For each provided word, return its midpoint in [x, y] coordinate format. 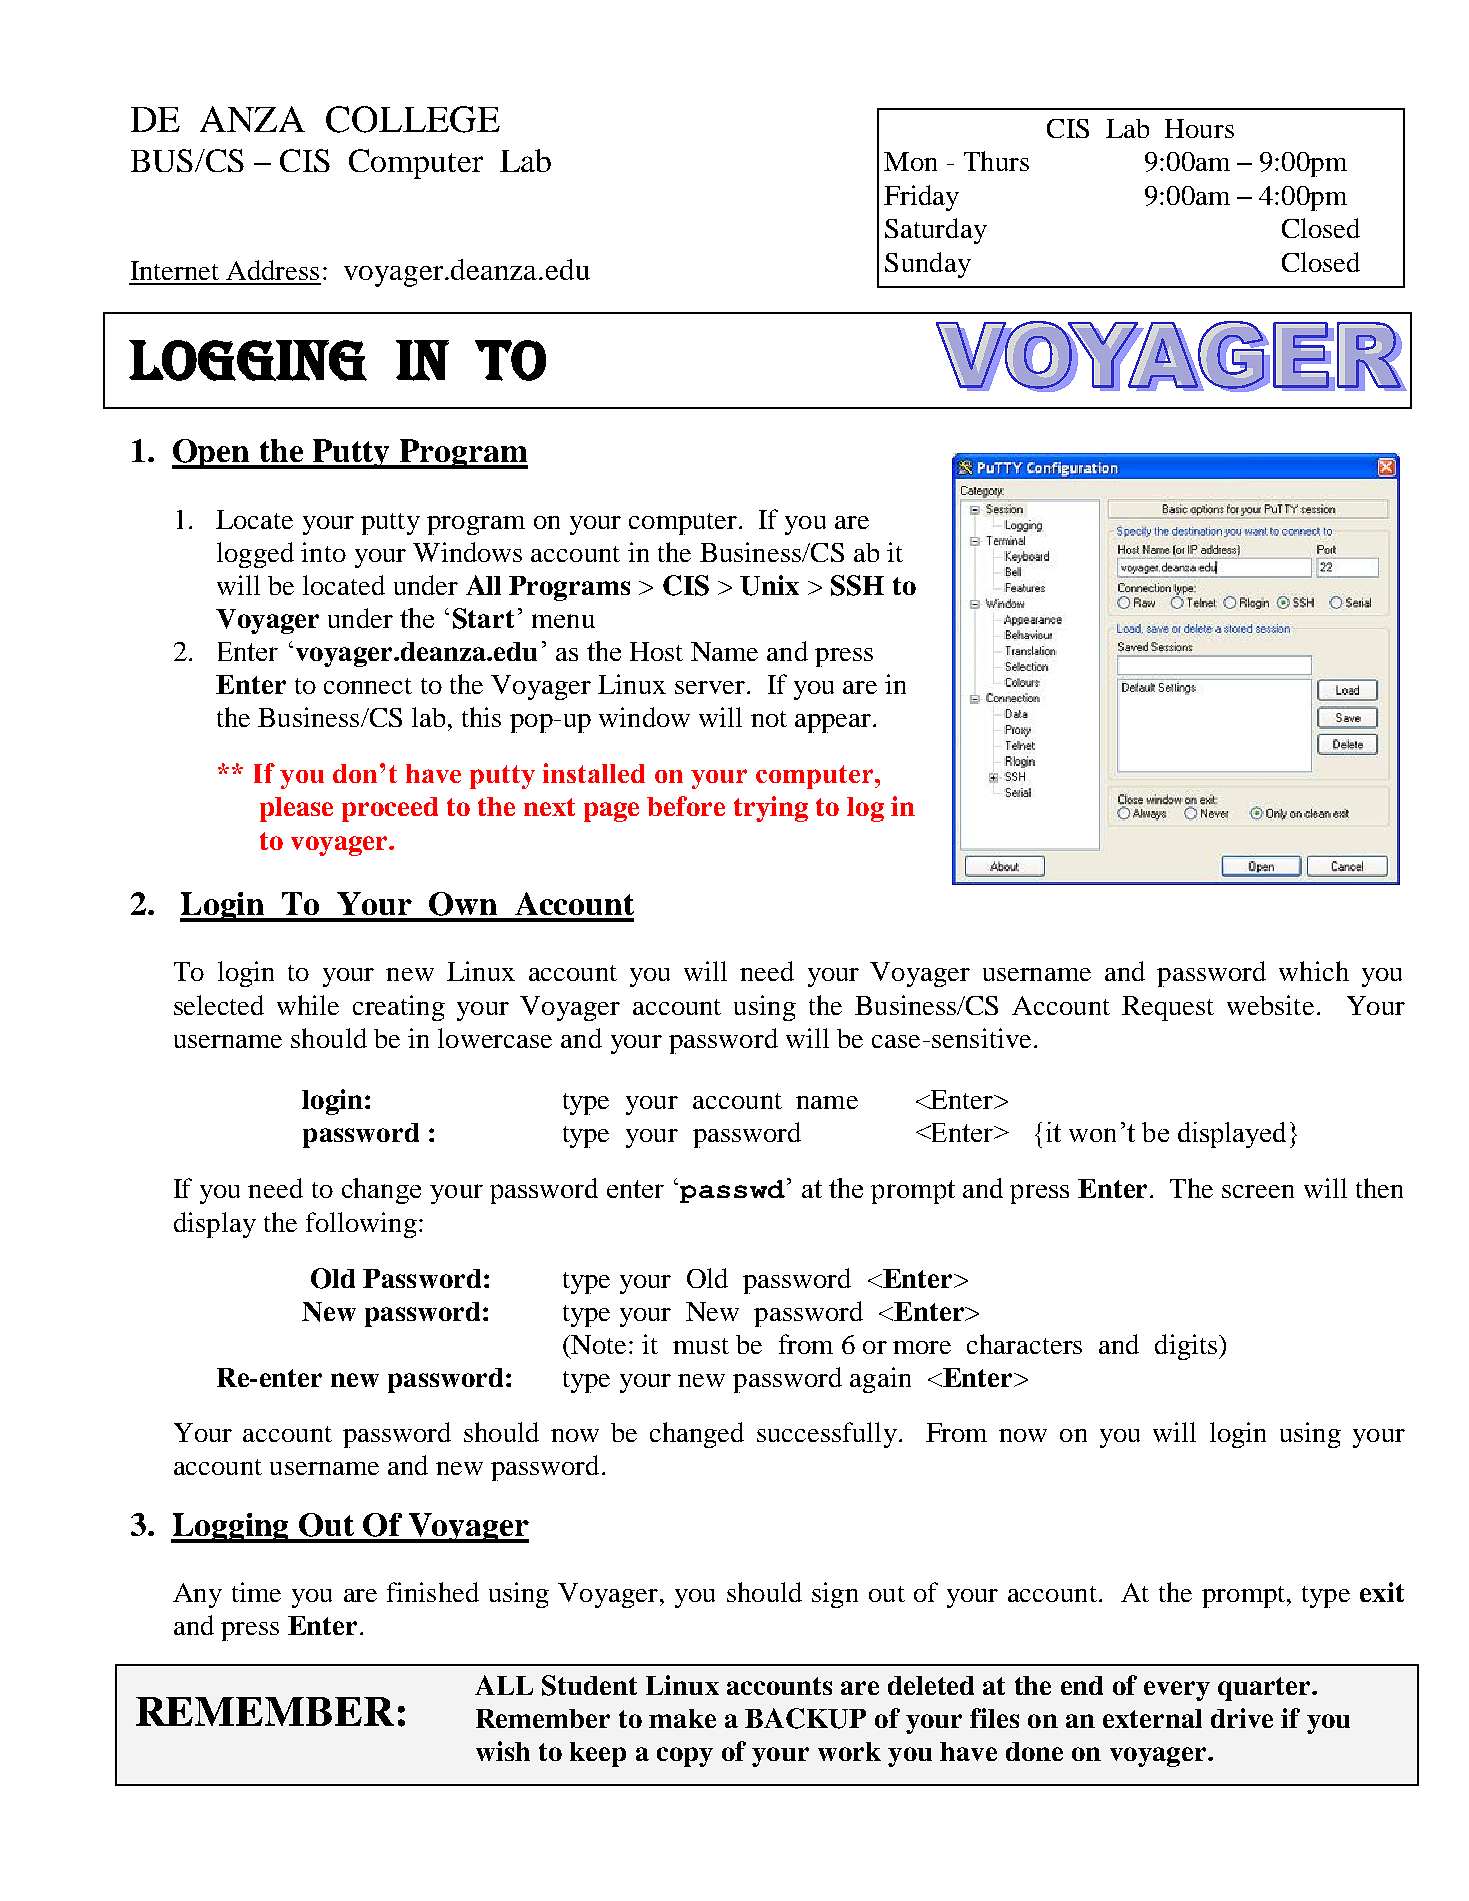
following [361, 1225]
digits [1186, 1347]
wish [503, 1751]
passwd [732, 1191]
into [323, 552]
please [296, 809]
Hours [1199, 128]
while [308, 1005]
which [1314, 971]
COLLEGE [413, 119]
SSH [857, 585]
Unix [769, 585]
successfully [827, 1435]
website [1270, 1005]
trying [771, 809]
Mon [910, 161]
